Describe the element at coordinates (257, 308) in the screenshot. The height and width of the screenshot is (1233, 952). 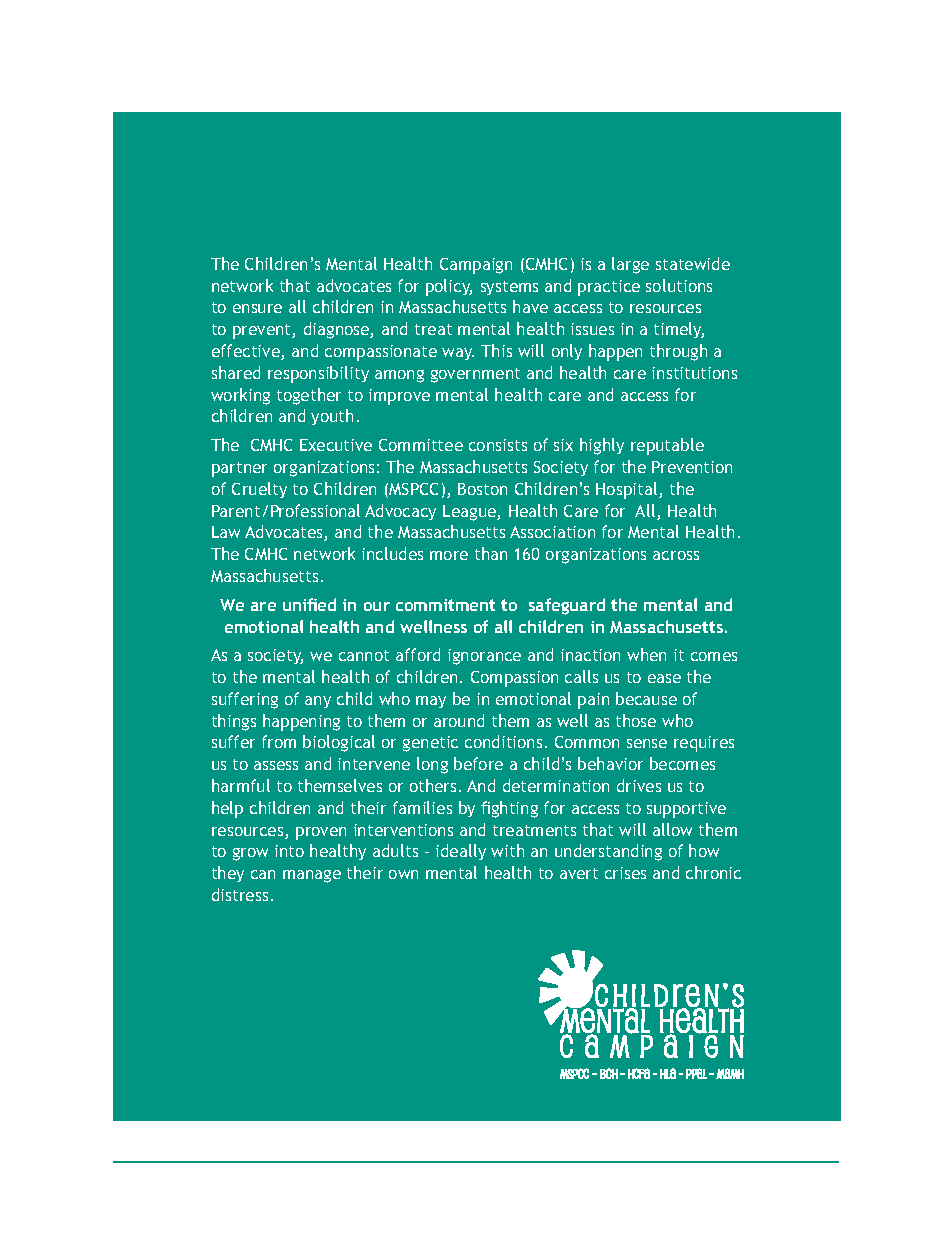
I see `ensure` at that location.
